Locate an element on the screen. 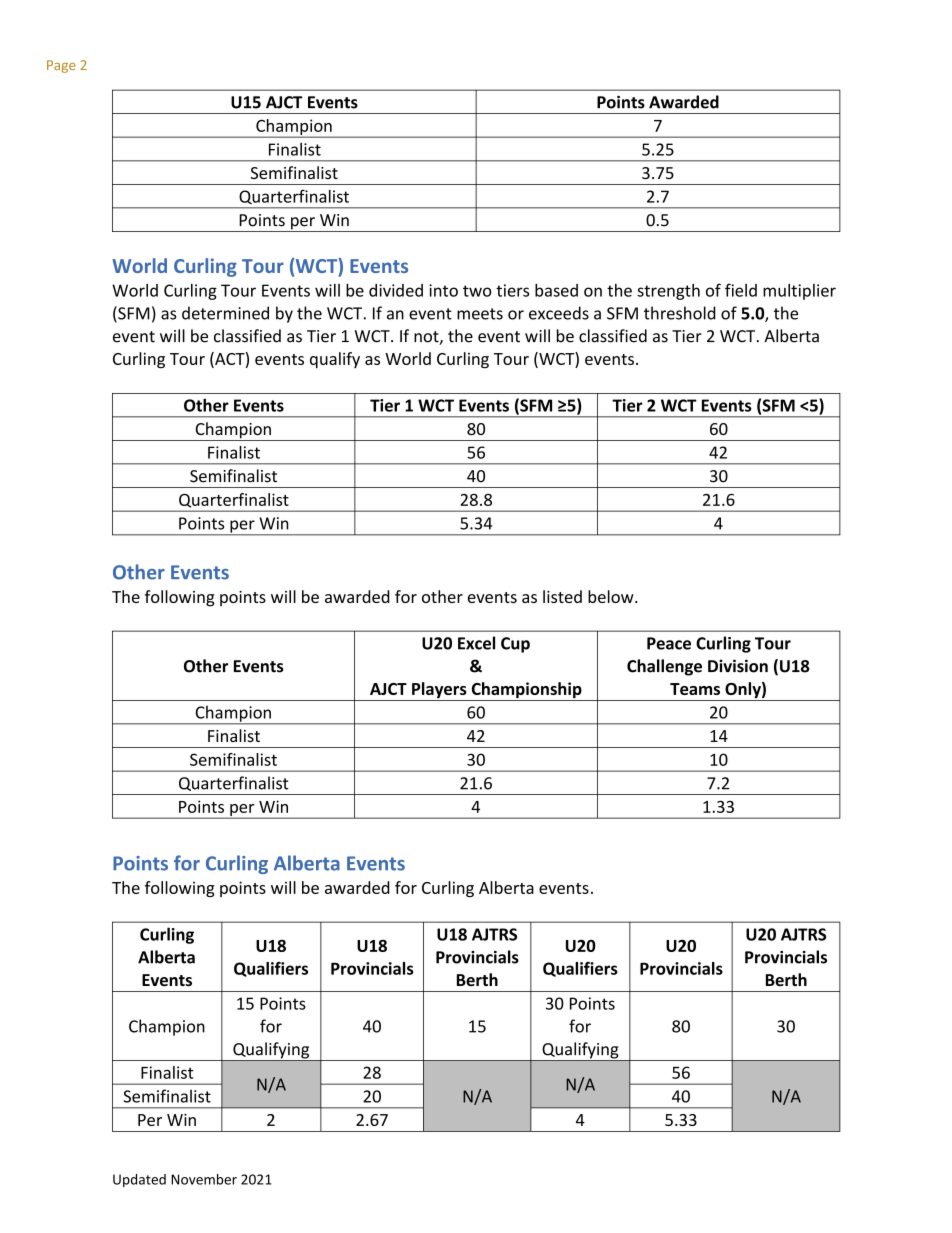 The height and width of the screenshot is (1233, 952). into is located at coordinates (443, 290).
